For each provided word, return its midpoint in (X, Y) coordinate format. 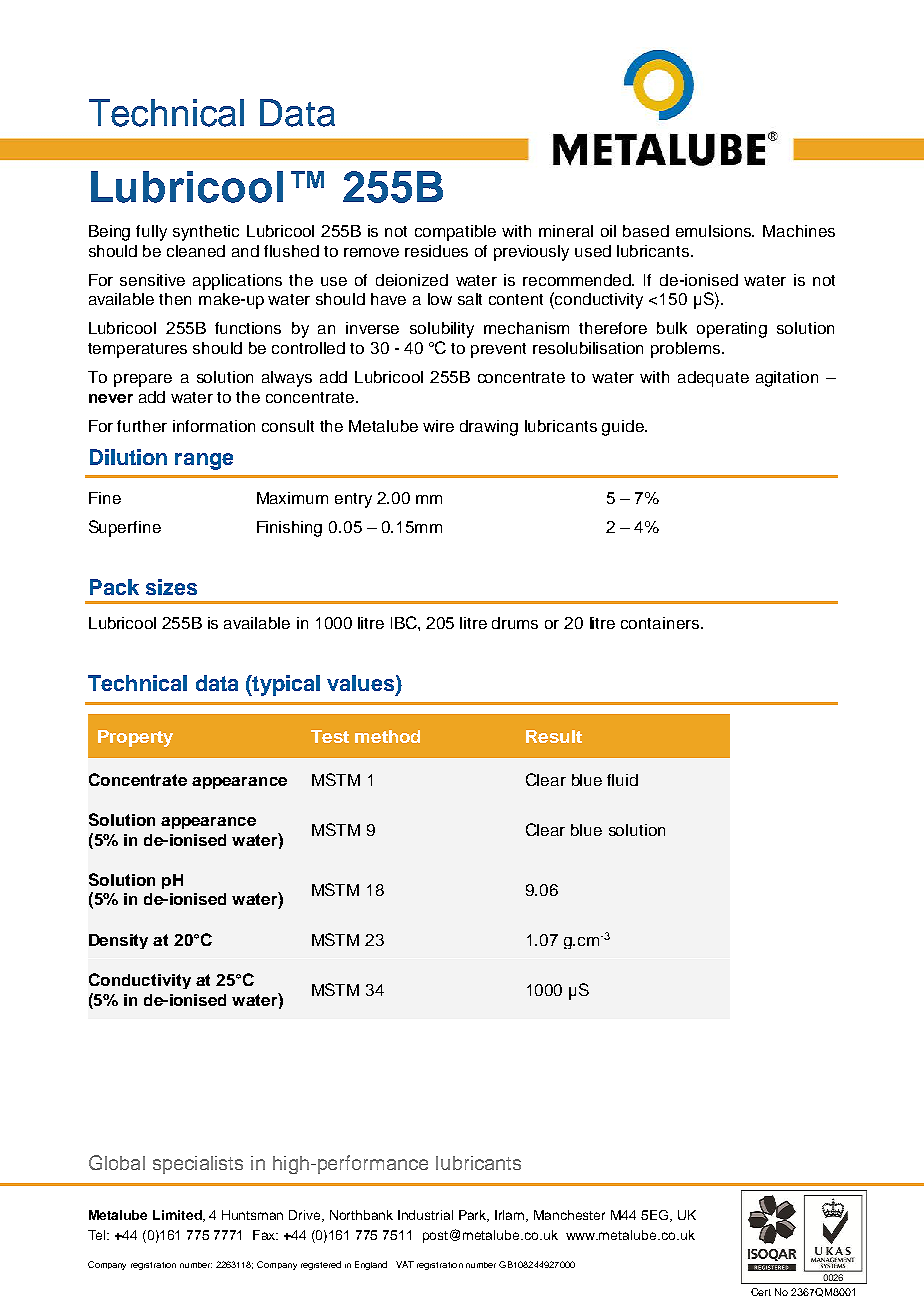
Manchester (569, 1215)
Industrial (425, 1215)
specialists (198, 1165)
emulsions (715, 231)
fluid (622, 780)
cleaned (196, 251)
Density (118, 941)
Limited (178, 1216)
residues (436, 251)
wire (438, 426)
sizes (171, 587)
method (387, 736)
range (204, 461)
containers (661, 623)
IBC (405, 622)
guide (624, 428)
